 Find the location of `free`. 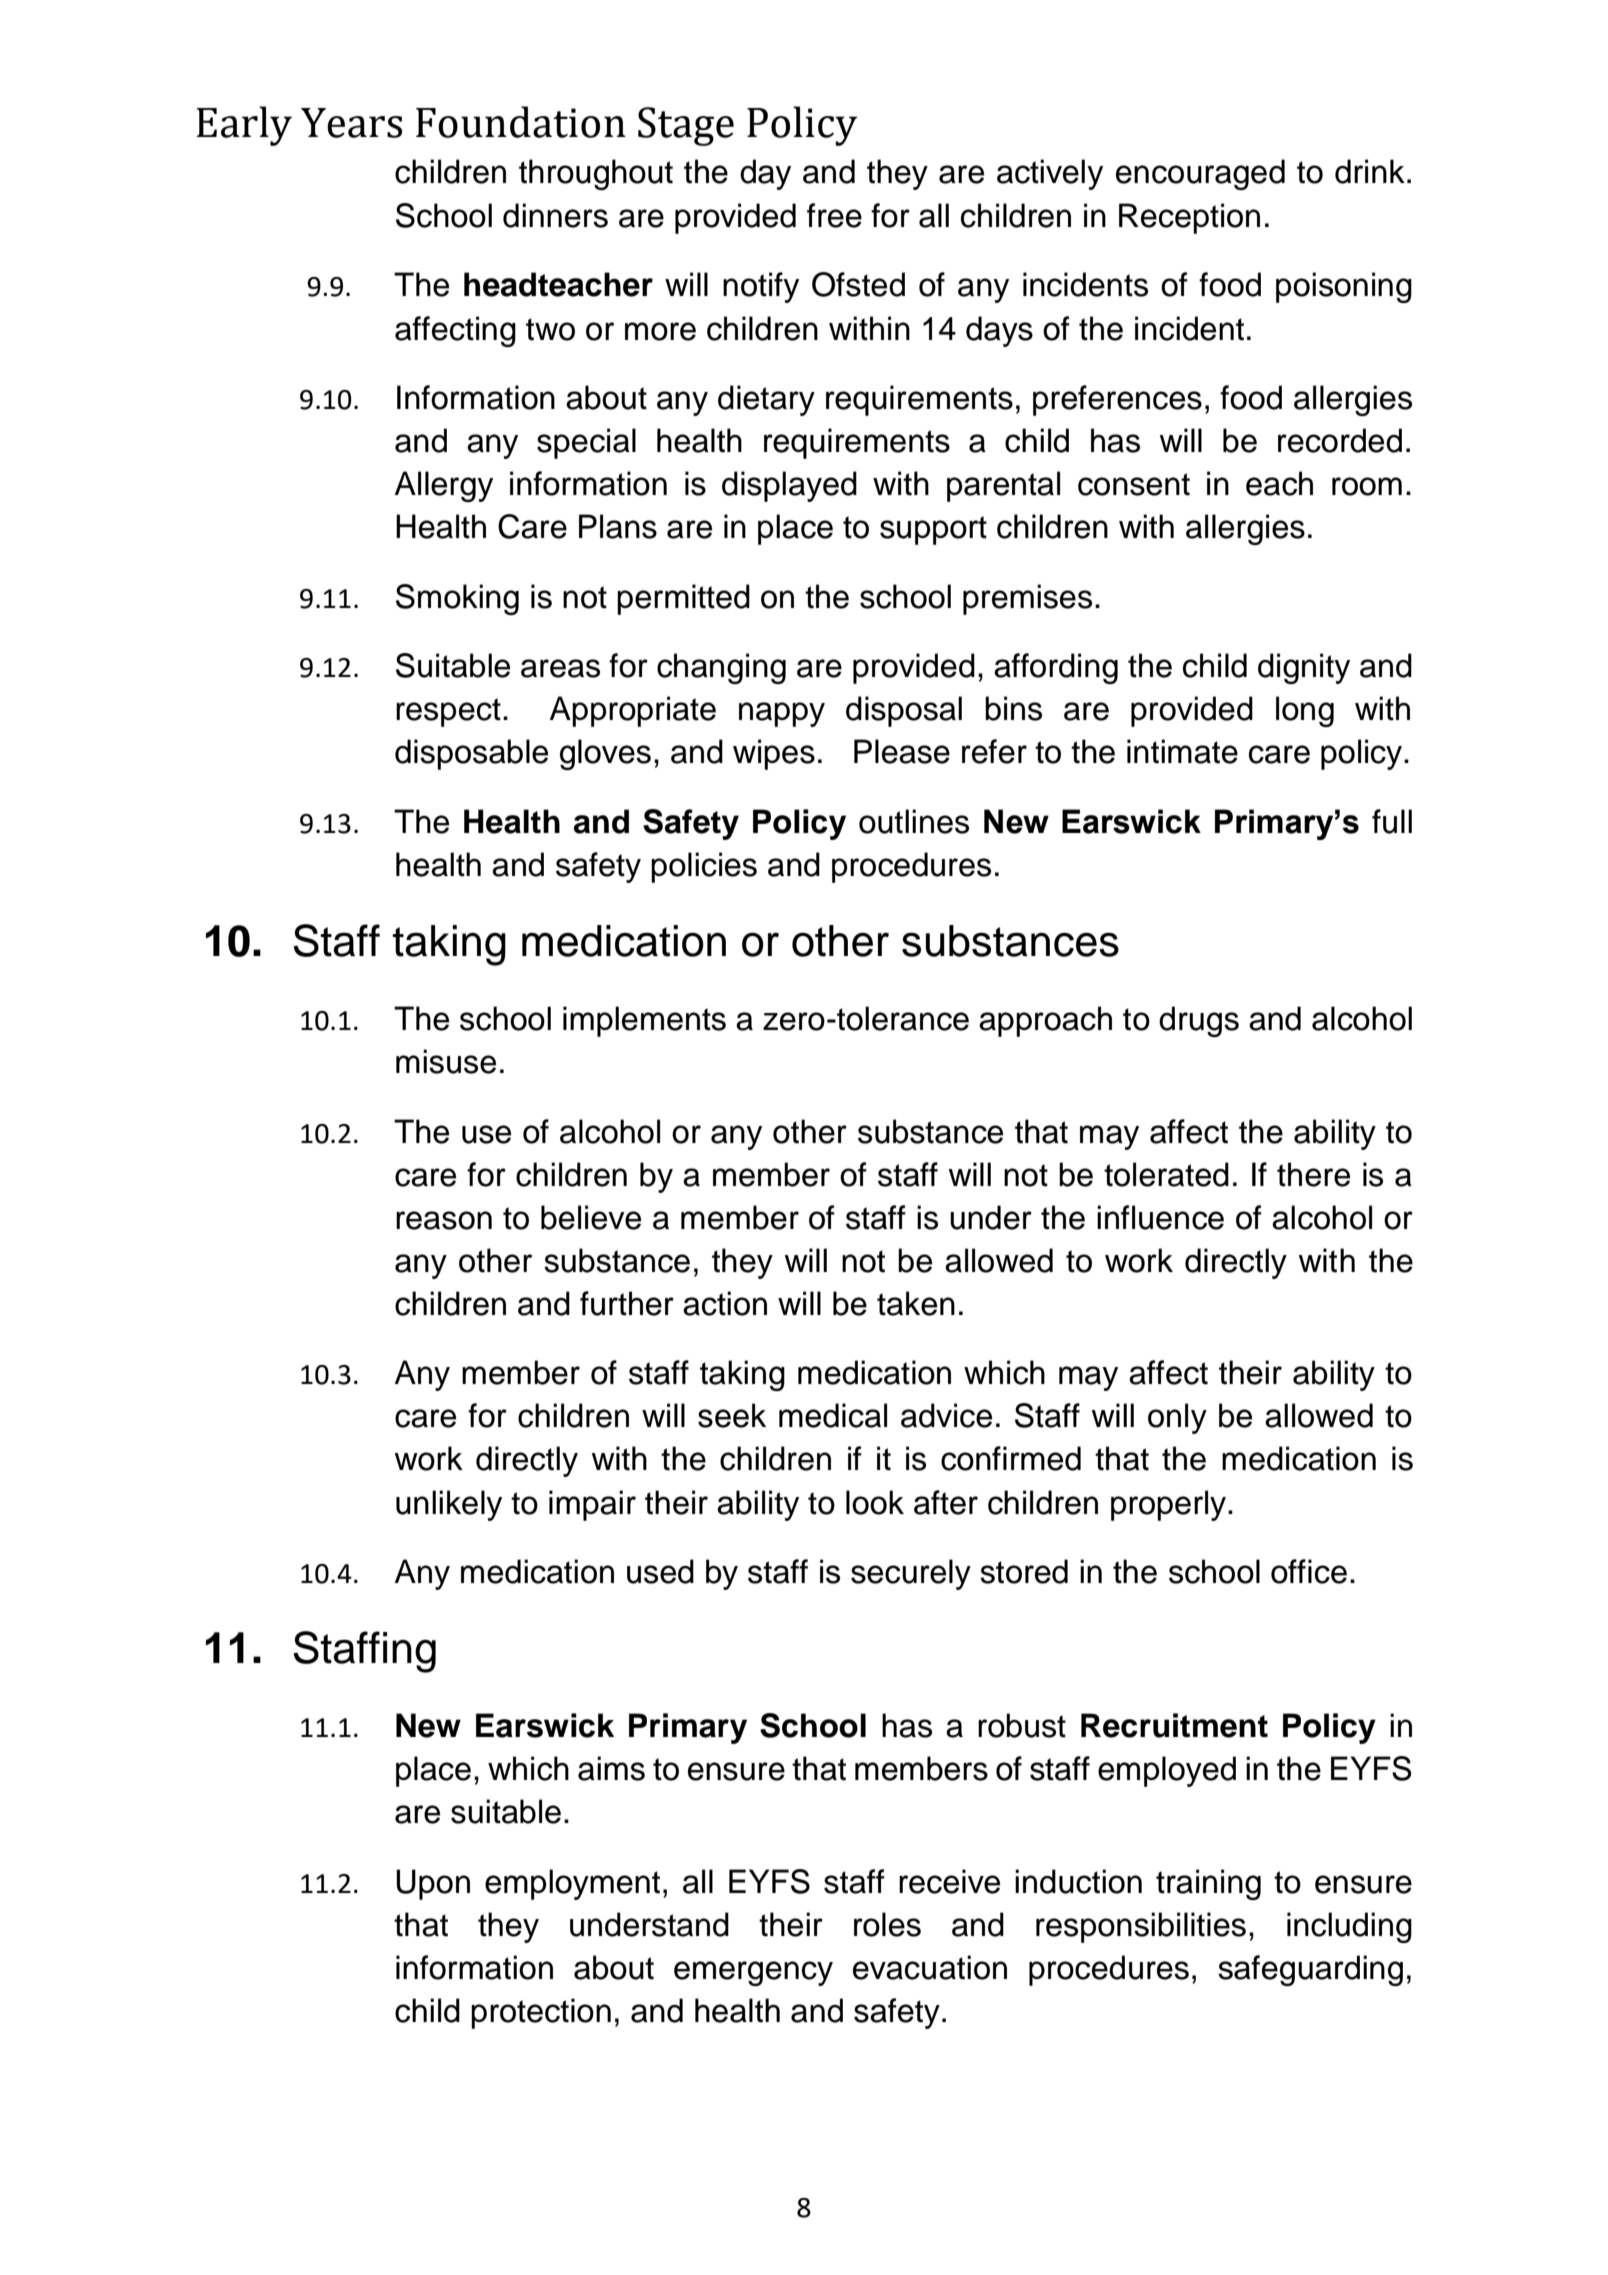

free is located at coordinates (834, 215).
